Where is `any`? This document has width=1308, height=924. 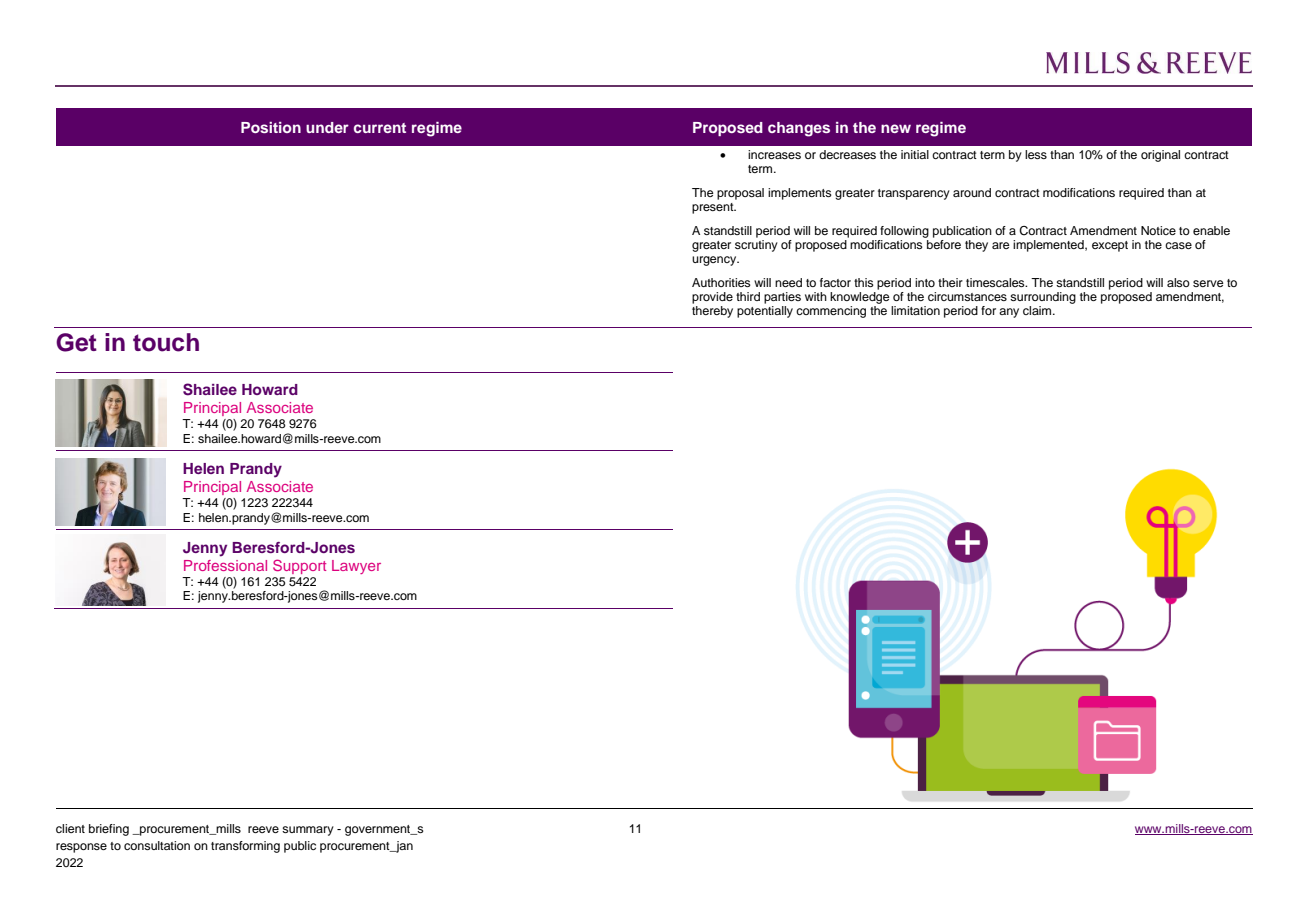 any is located at coordinates (1009, 313).
